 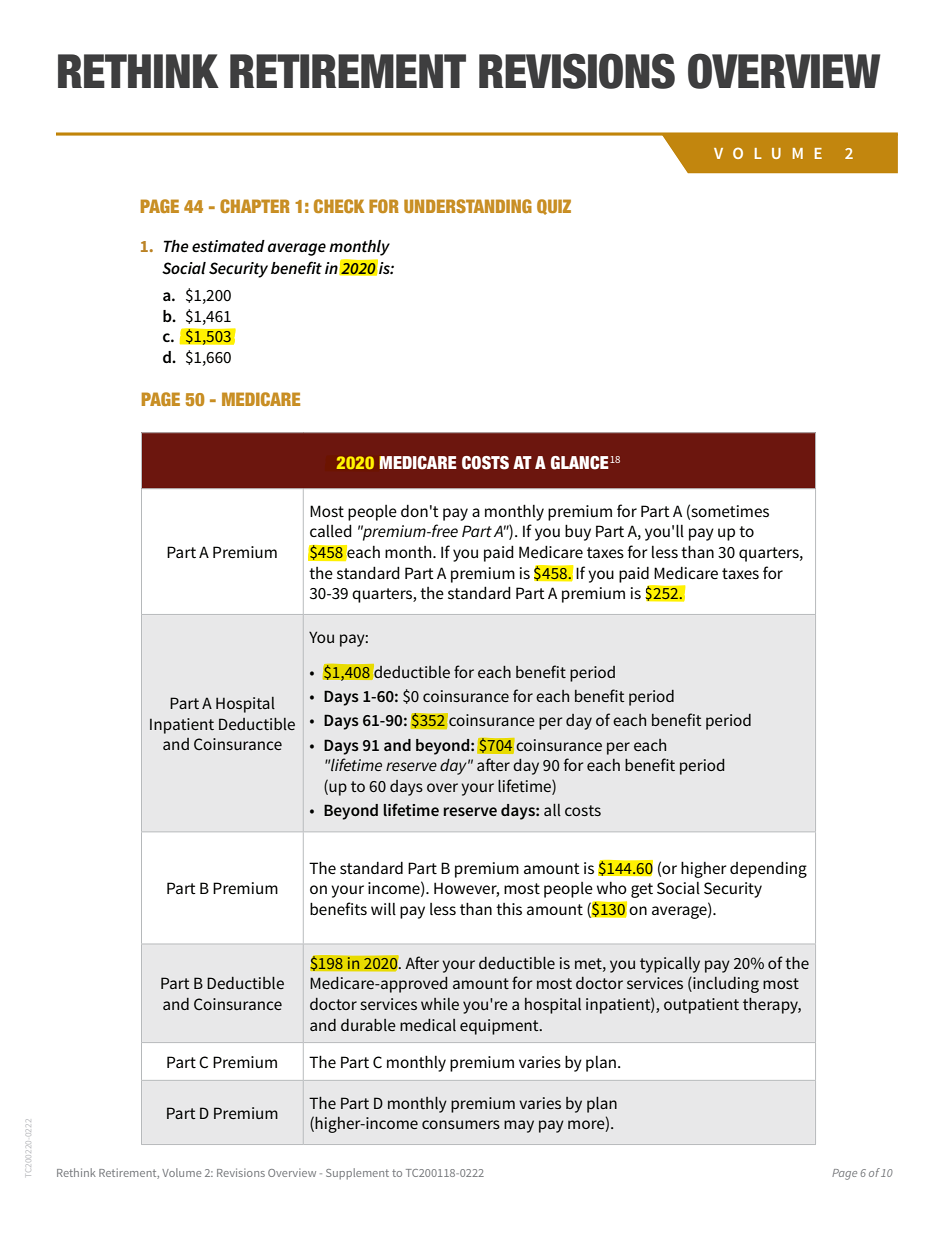 What do you see at coordinates (509, 909) in the screenshot?
I see `this` at bounding box center [509, 909].
